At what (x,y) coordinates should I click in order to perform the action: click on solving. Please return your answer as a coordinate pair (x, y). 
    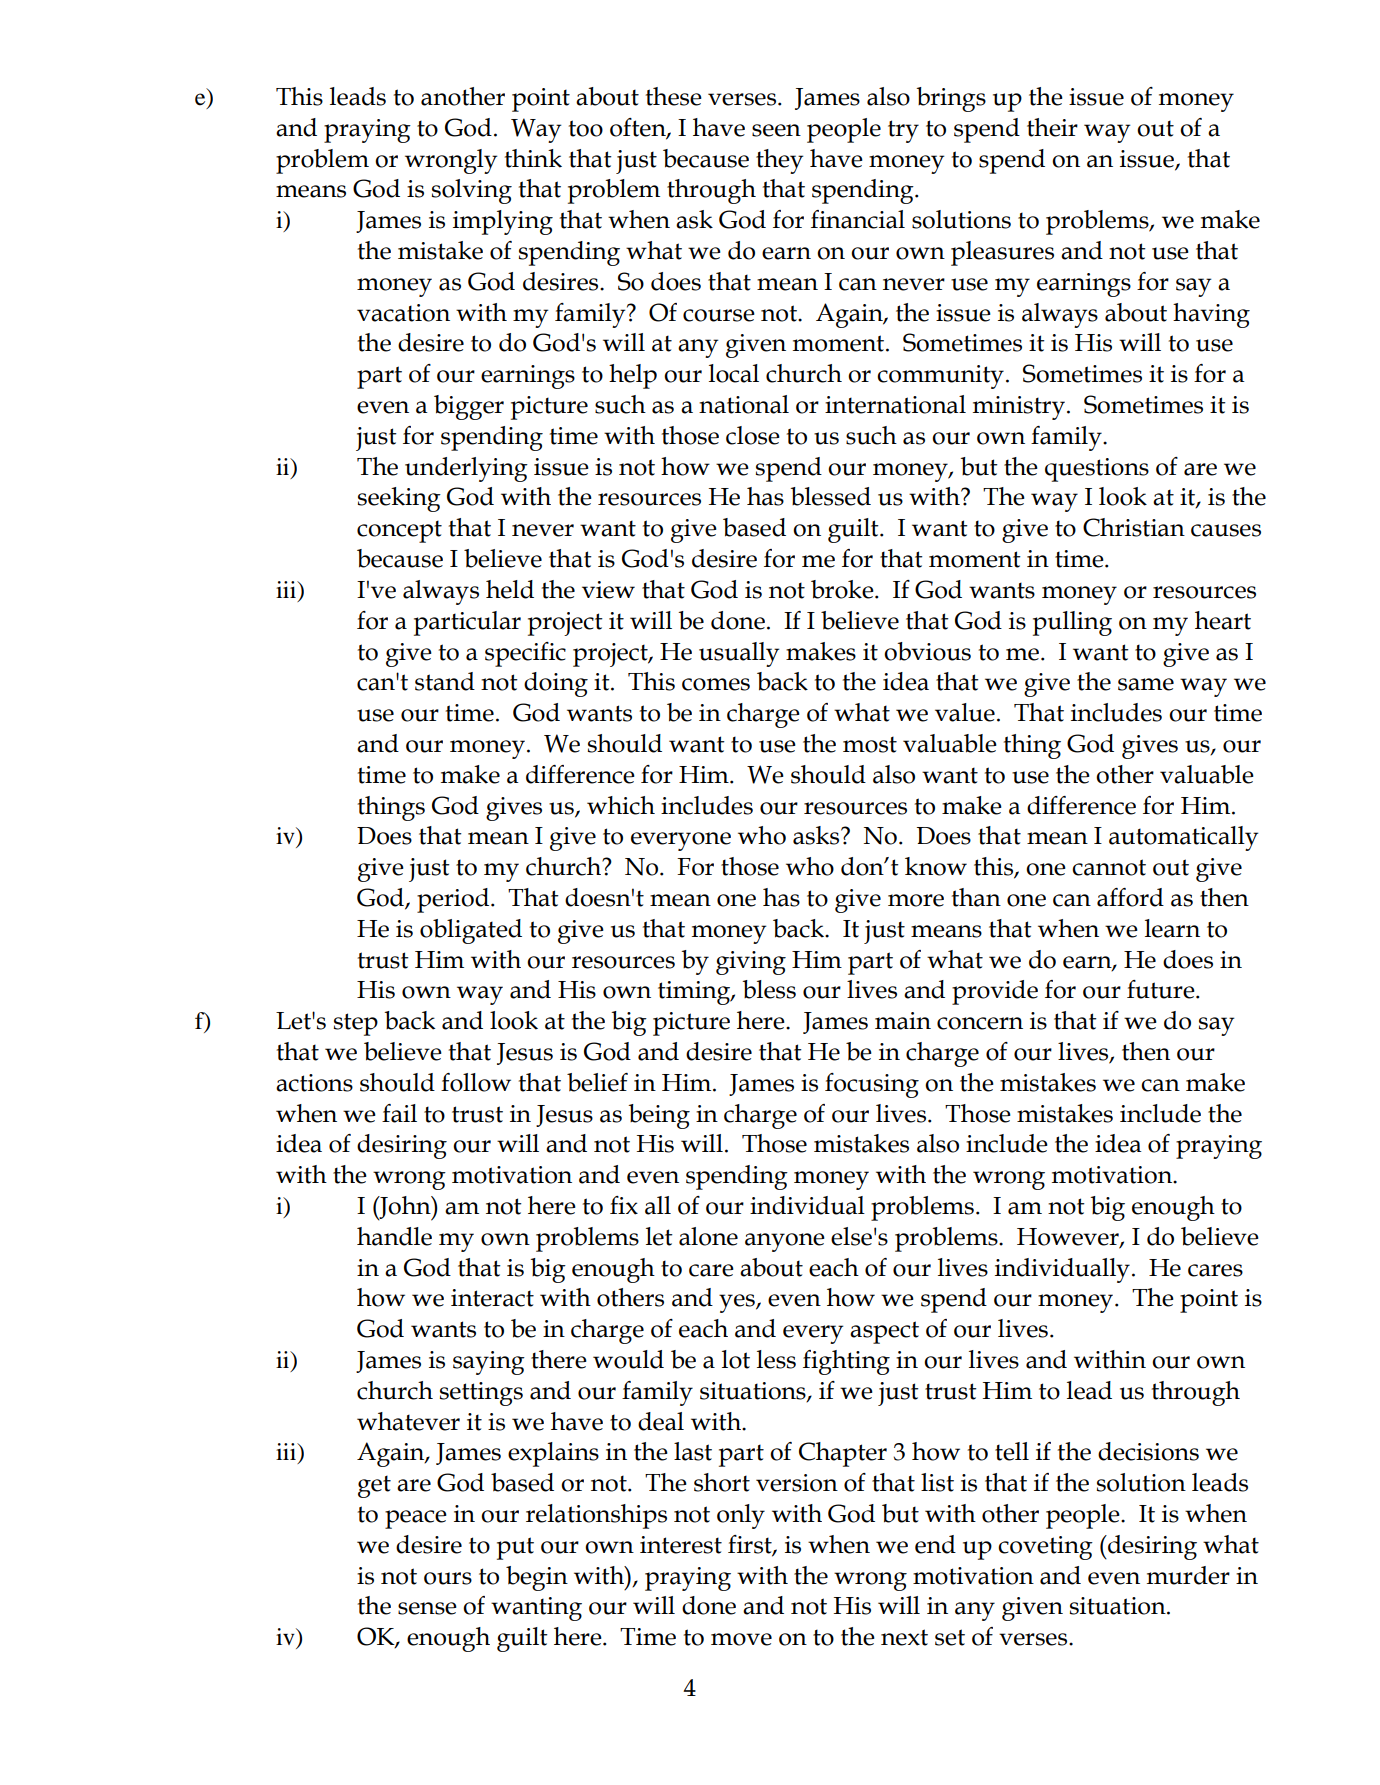
    Looking at the image, I should click on (472, 191).
